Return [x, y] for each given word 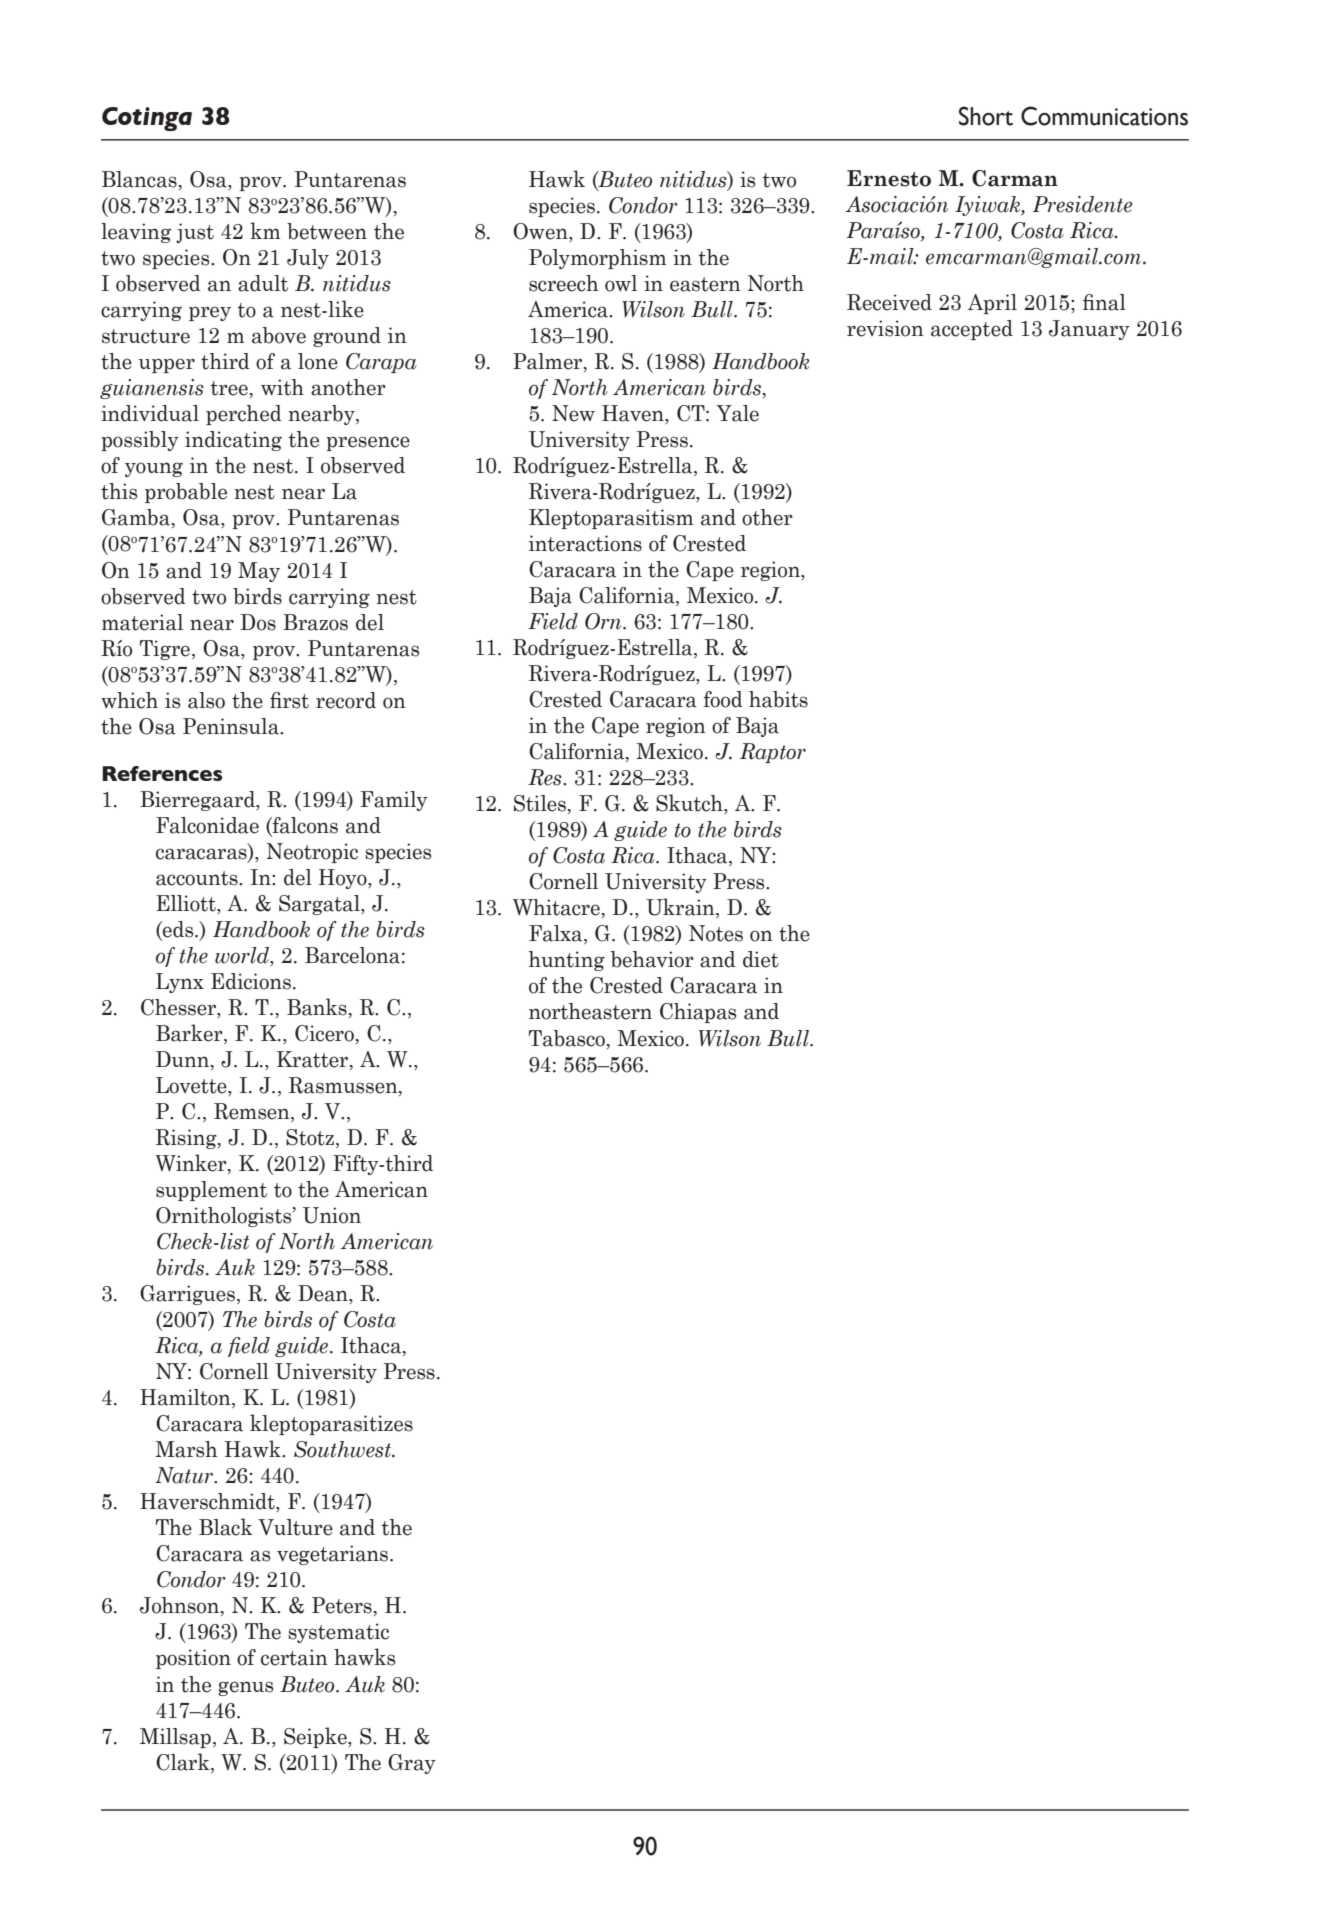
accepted [972, 330]
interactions [585, 543]
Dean [324, 1294]
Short [986, 116]
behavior [652, 959]
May [259, 572]
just [195, 233]
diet [761, 959]
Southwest [343, 1449]
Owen [541, 232]
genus [245, 1688]
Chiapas [698, 1013]
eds [178, 930]
